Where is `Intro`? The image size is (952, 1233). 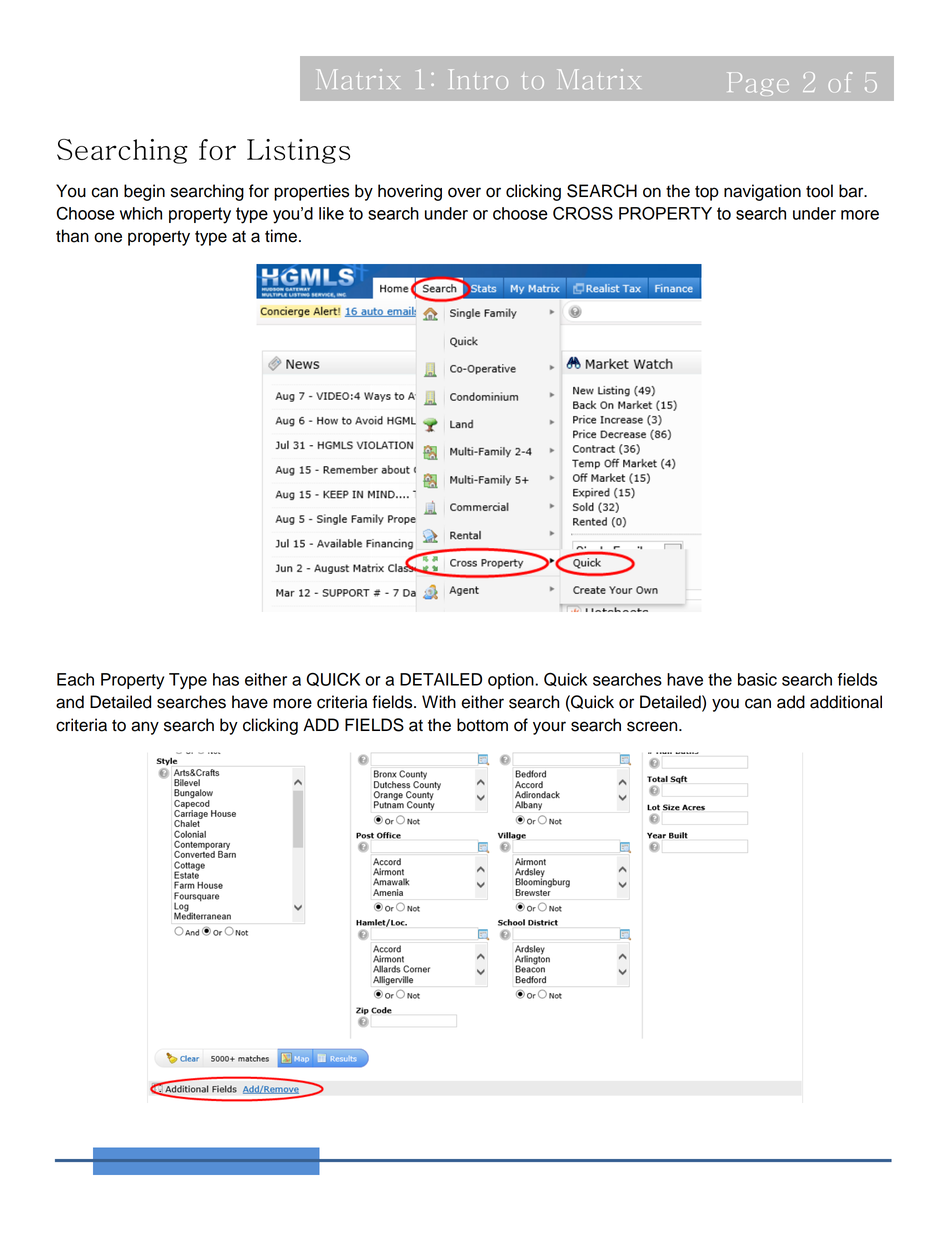 Intro is located at coordinates (478, 79).
